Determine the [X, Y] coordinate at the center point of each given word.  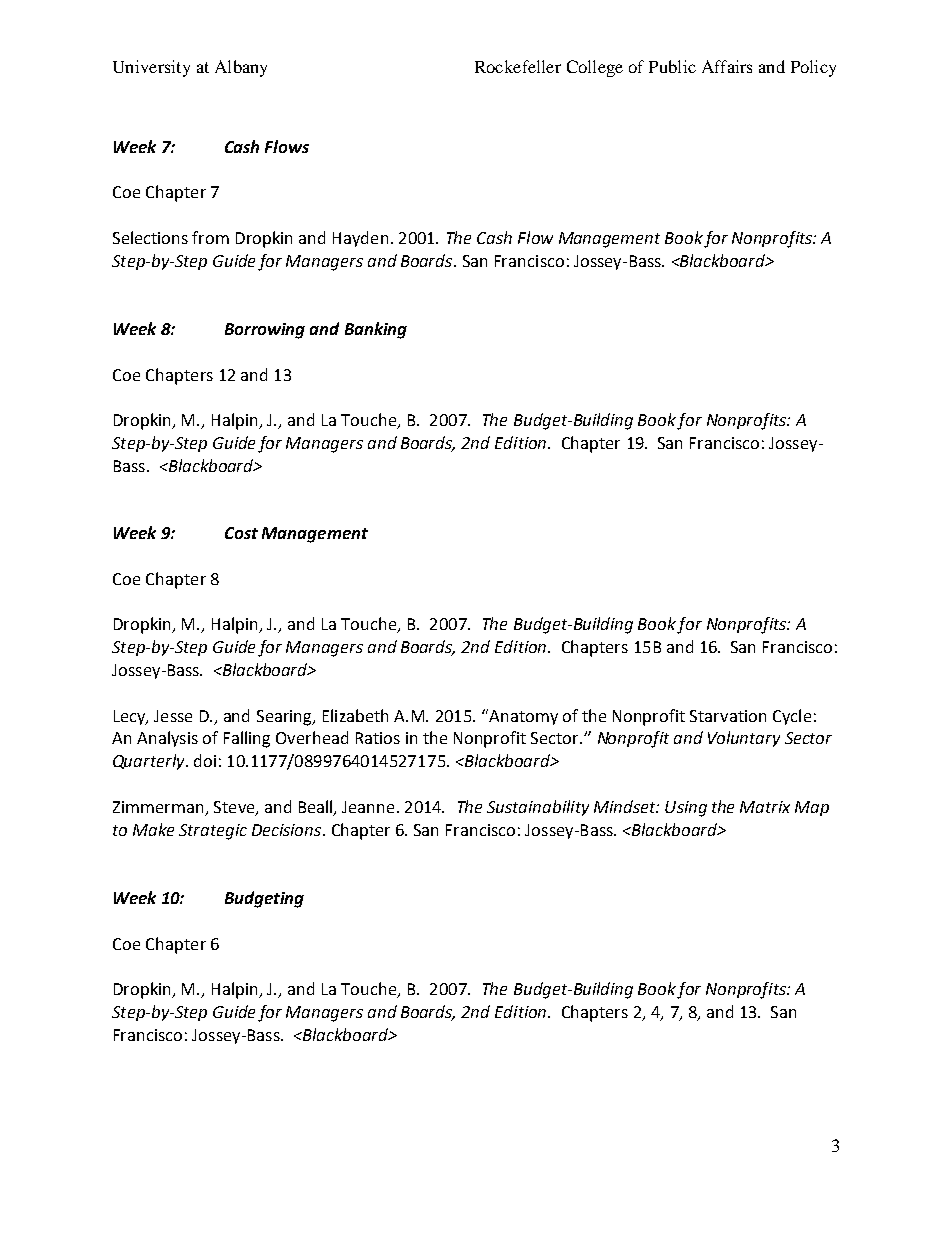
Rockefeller [518, 66]
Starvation [728, 716]
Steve [235, 808]
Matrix [765, 807]
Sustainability [538, 808]
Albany [241, 68]
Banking [376, 330]
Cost [241, 533]
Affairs [727, 66]
